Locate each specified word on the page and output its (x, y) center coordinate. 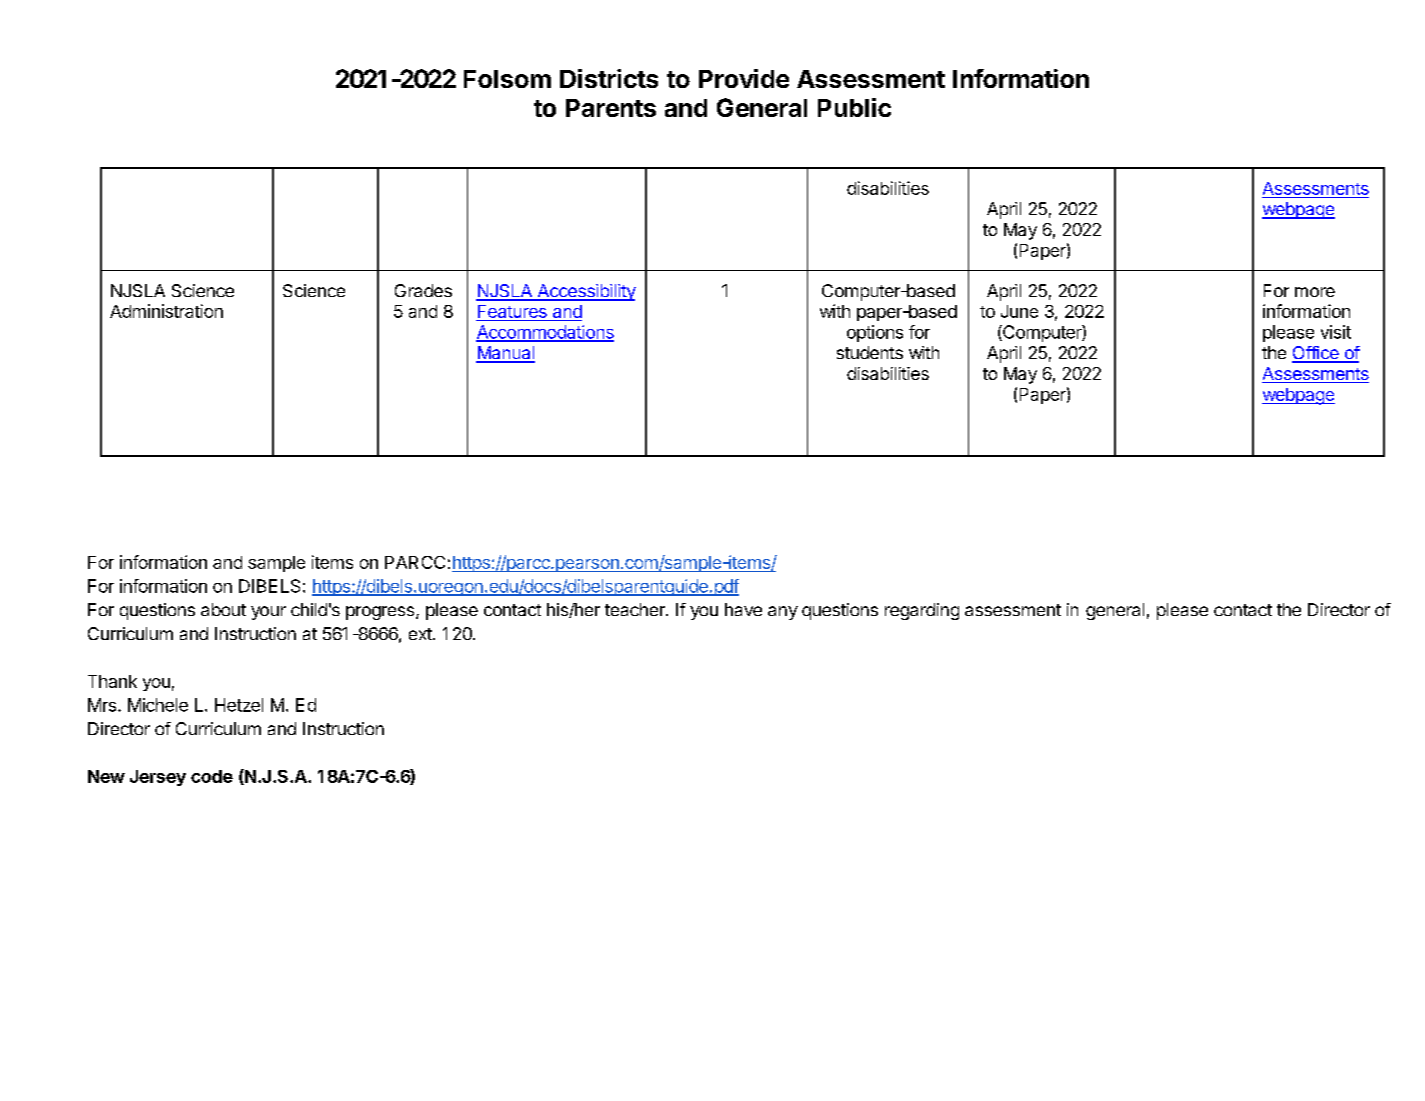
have (743, 609)
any (783, 613)
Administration (166, 311)
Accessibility (585, 292)
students (870, 352)
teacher (636, 609)
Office (1316, 354)
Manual (505, 354)
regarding (922, 611)
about (223, 609)
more (1315, 292)
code (212, 776)
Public (854, 107)
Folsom (507, 79)
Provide (744, 78)
